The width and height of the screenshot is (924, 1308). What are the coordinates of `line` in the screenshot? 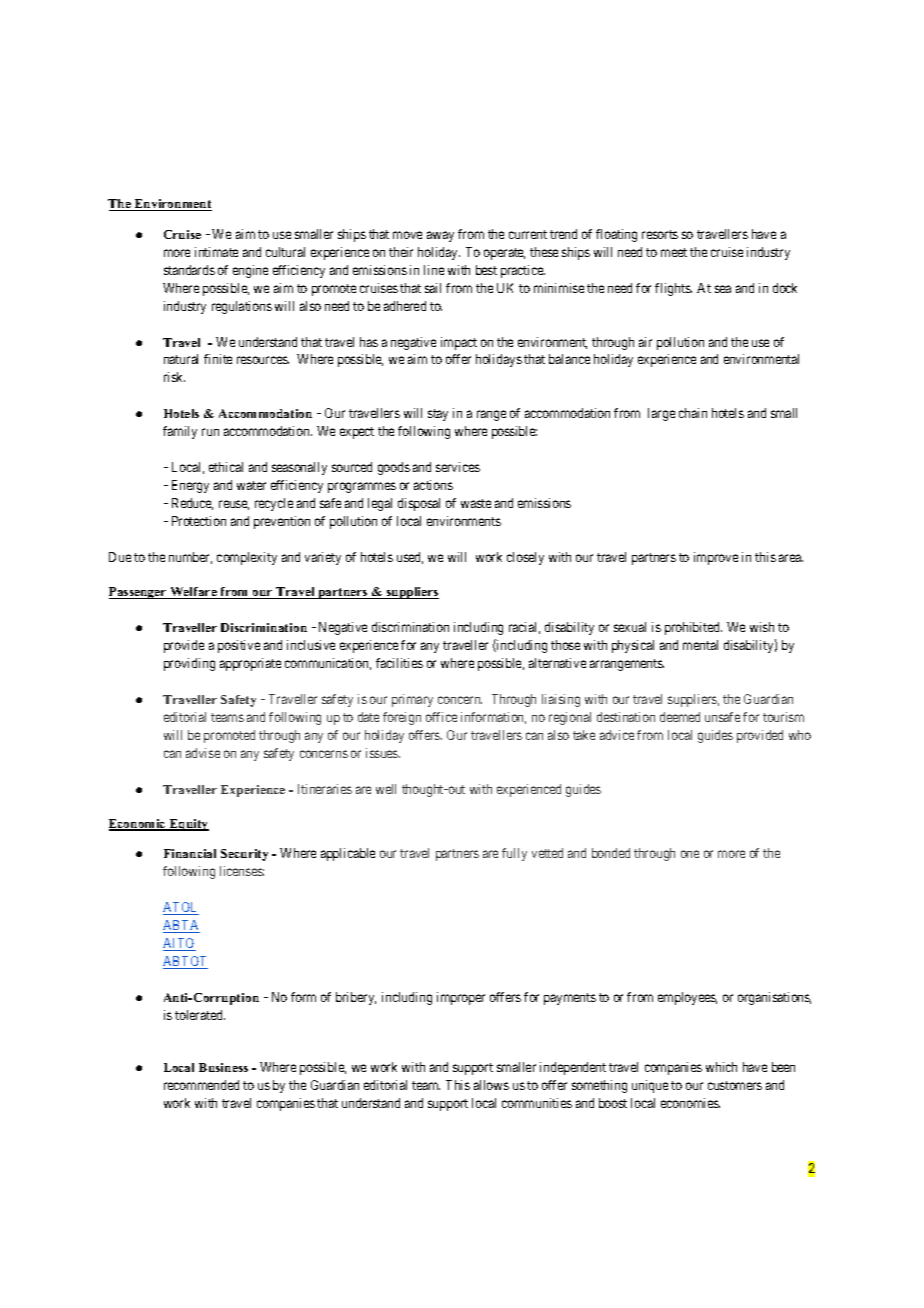 It's located at (434, 270).
